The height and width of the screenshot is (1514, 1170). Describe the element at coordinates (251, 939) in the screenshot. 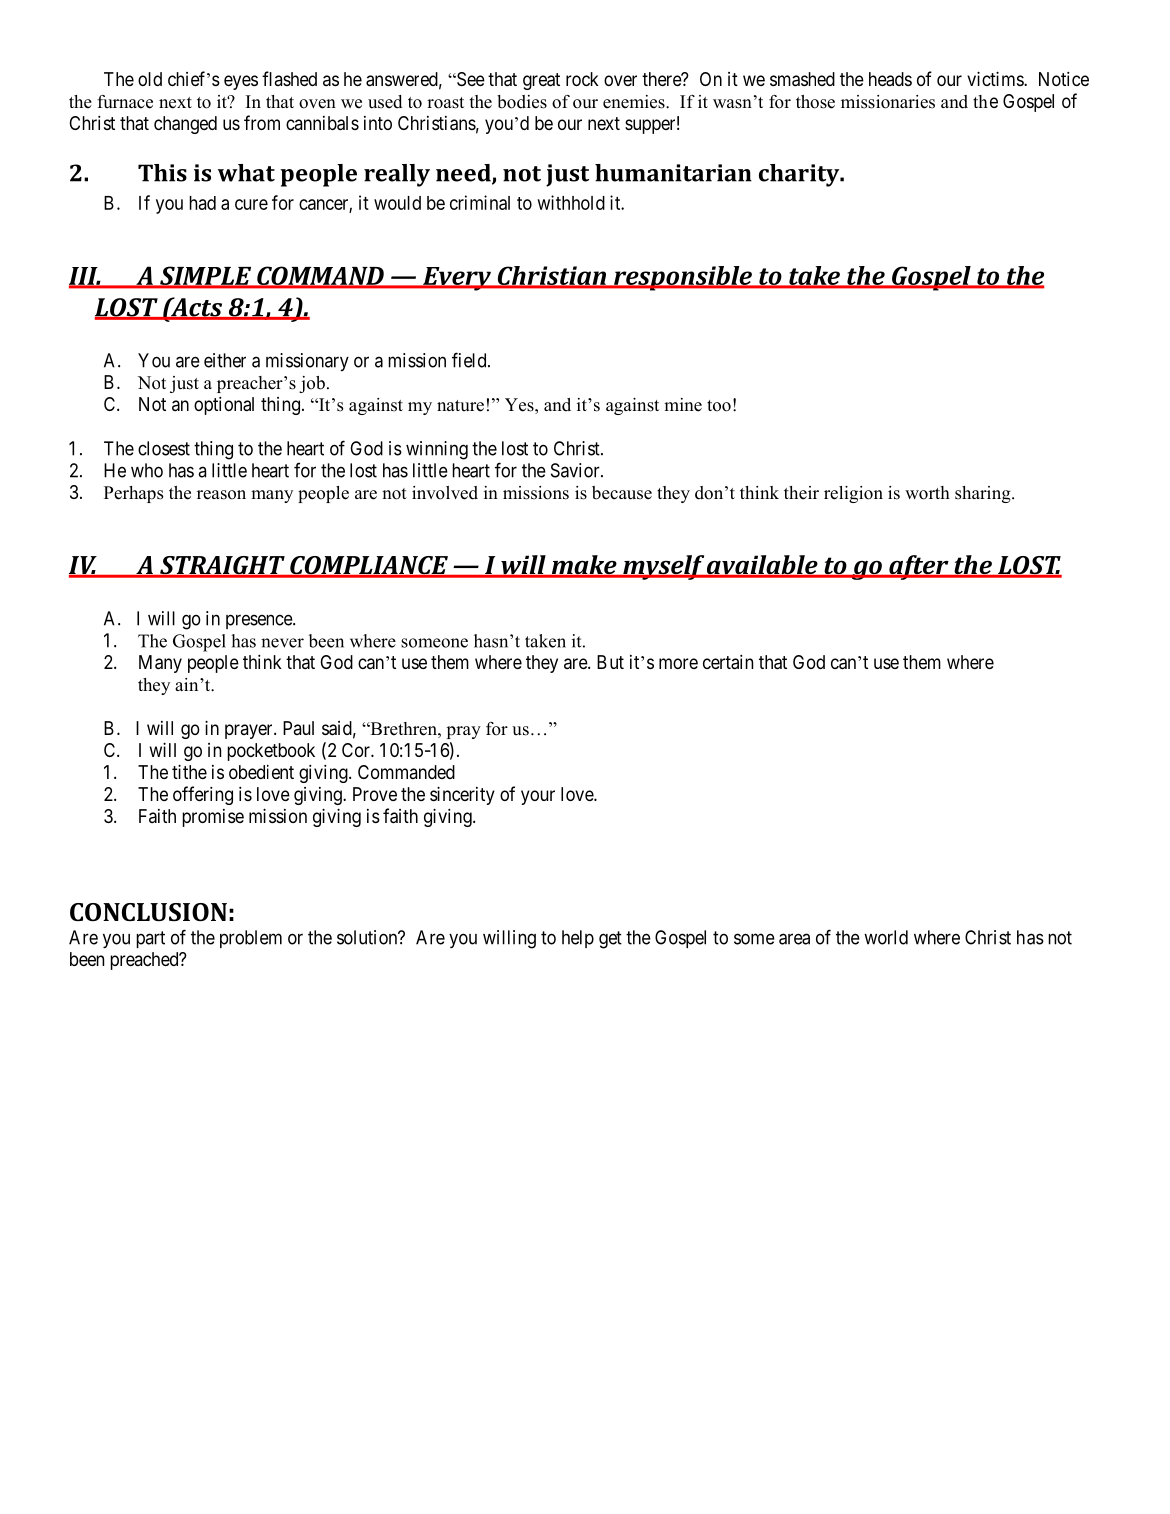

I see `problem` at that location.
